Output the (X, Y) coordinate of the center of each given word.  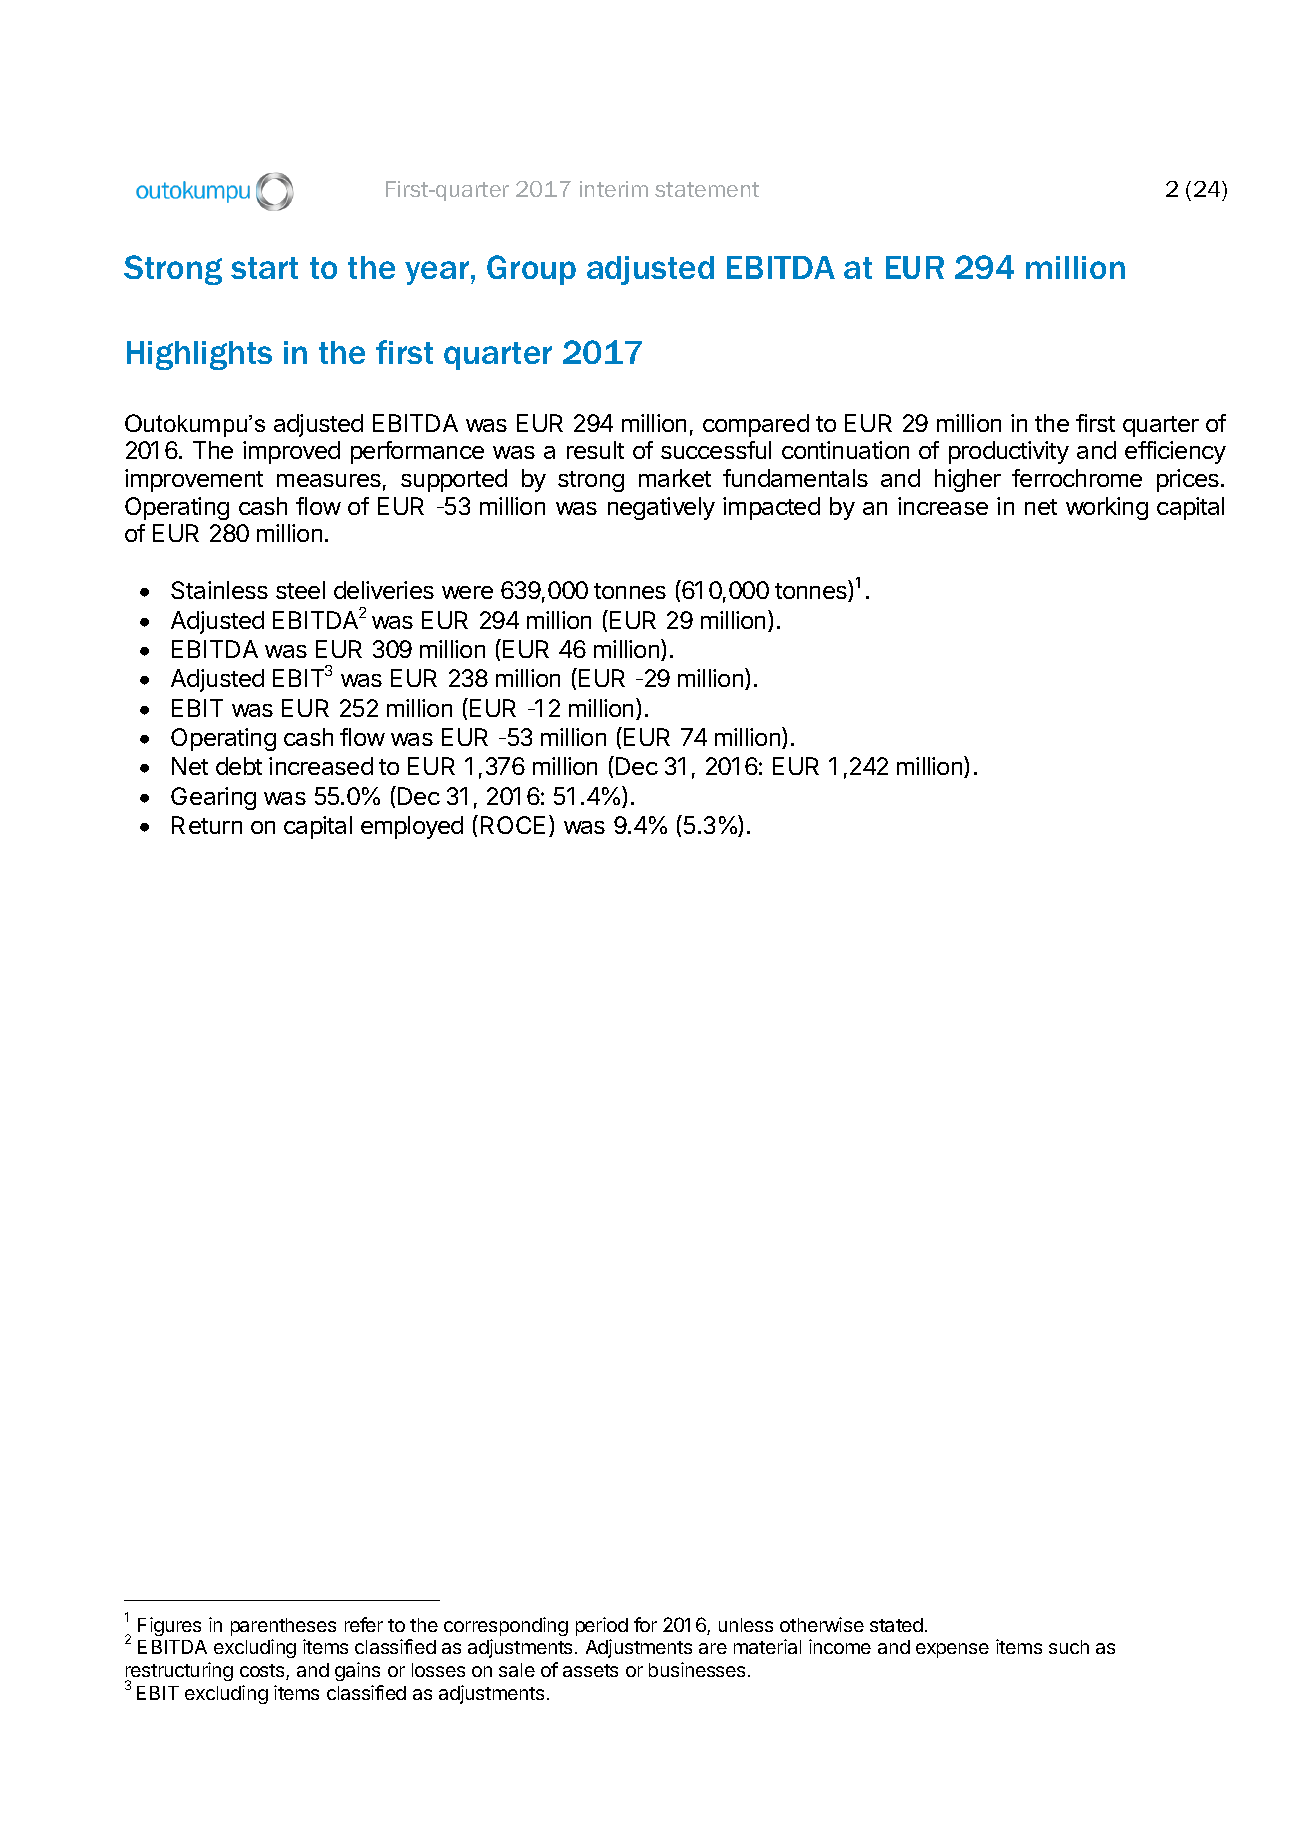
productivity (1009, 452)
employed (412, 827)
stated (896, 1625)
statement (707, 189)
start (264, 268)
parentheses (283, 1627)
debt (239, 766)
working (1107, 508)
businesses (697, 1669)
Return (207, 825)
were (467, 592)
